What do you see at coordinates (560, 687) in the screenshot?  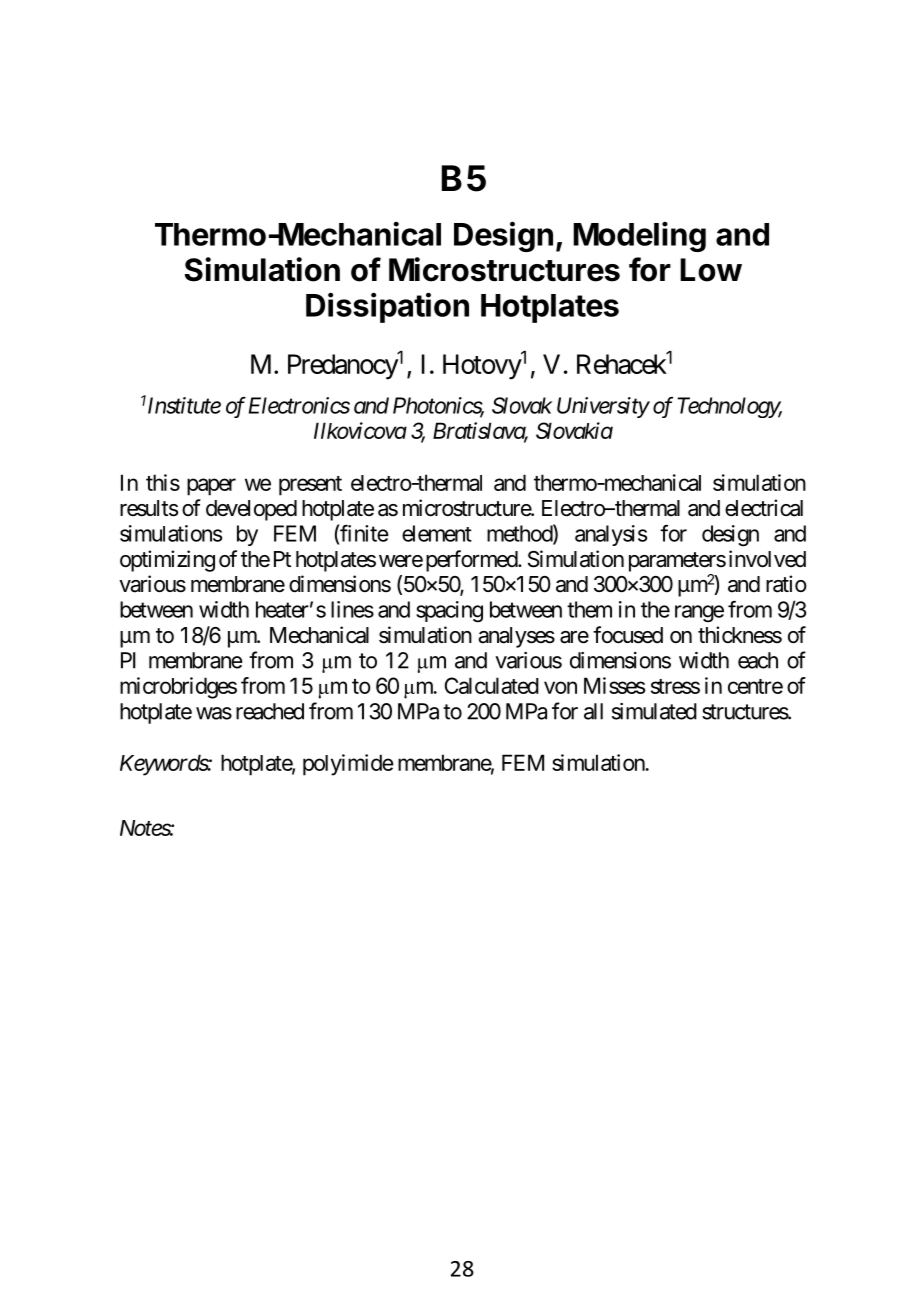 I see `von` at bounding box center [560, 687].
